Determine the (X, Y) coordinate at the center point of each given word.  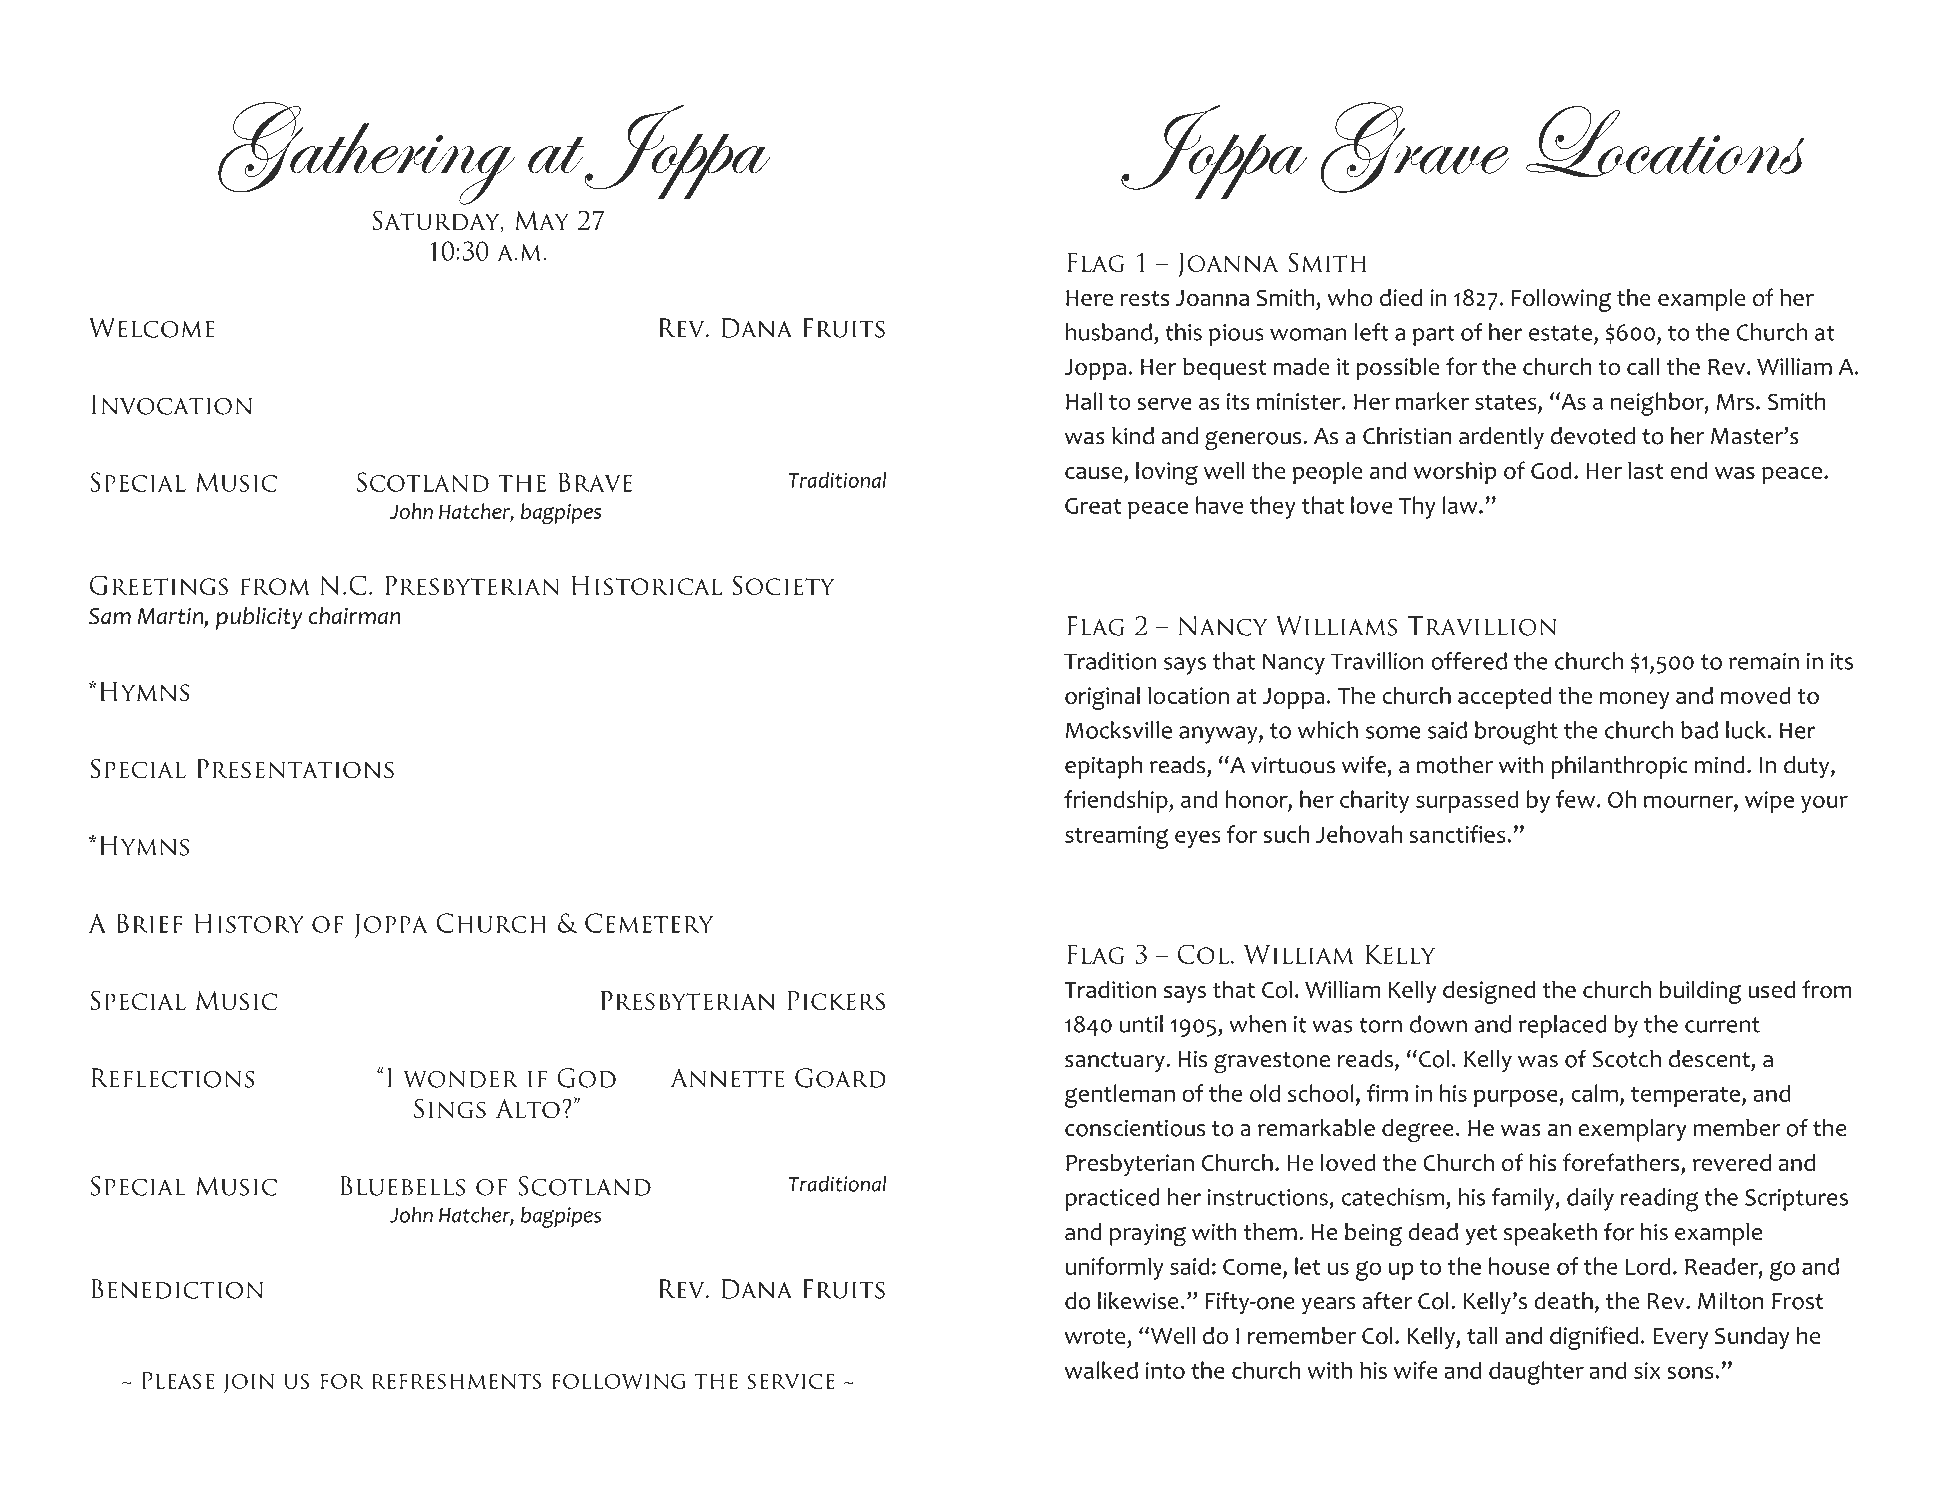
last (1645, 470)
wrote (1095, 1337)
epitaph (1104, 767)
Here (1089, 298)
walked (1101, 1370)
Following (1561, 300)
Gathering (366, 153)
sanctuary (1116, 1062)
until (1141, 1024)
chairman (354, 616)
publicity (259, 618)
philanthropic (1619, 767)
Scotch (1627, 1059)
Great (1093, 505)
